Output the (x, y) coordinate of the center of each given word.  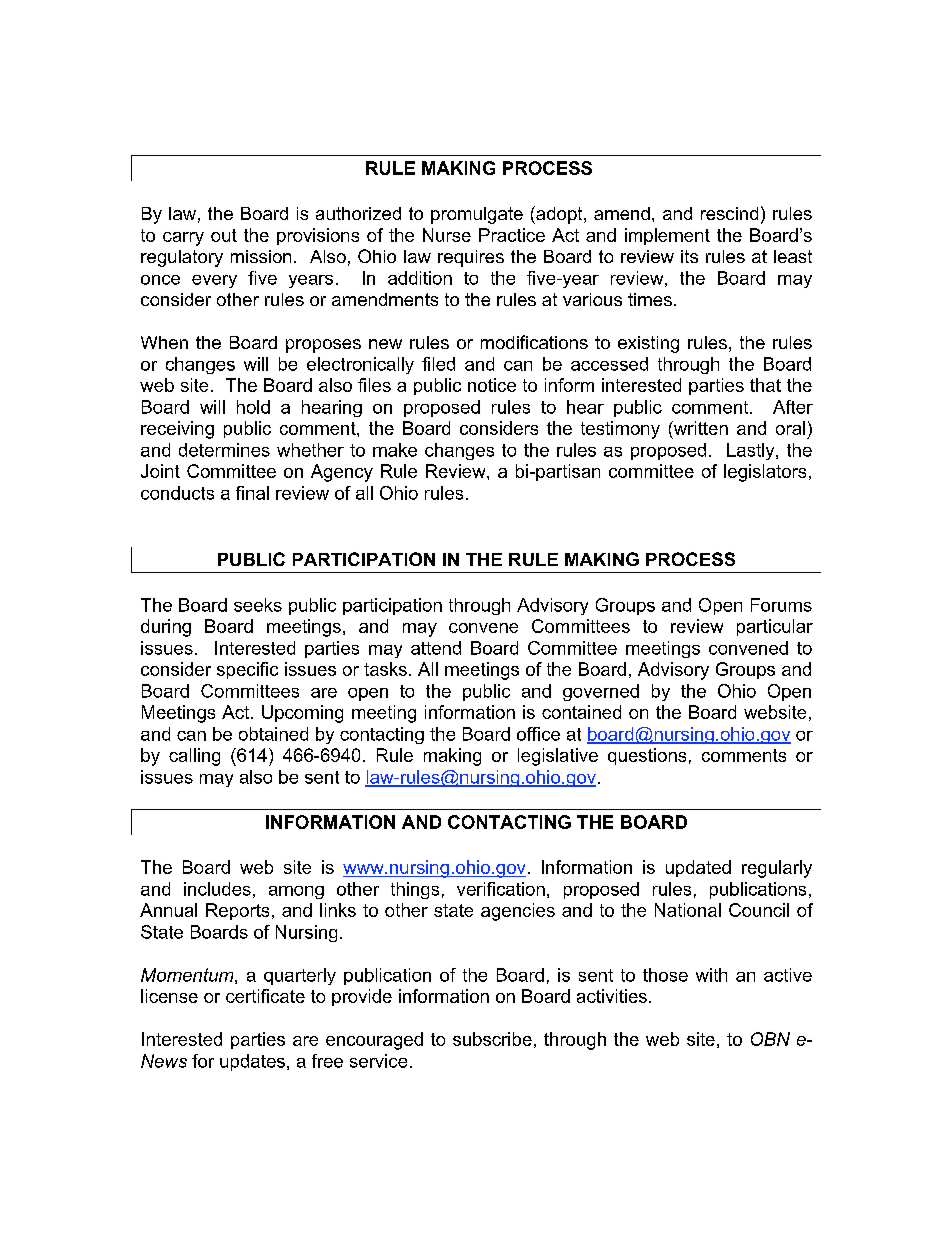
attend (436, 648)
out (224, 235)
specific (247, 670)
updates (252, 1062)
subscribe (492, 1039)
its (689, 256)
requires (471, 258)
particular (775, 627)
